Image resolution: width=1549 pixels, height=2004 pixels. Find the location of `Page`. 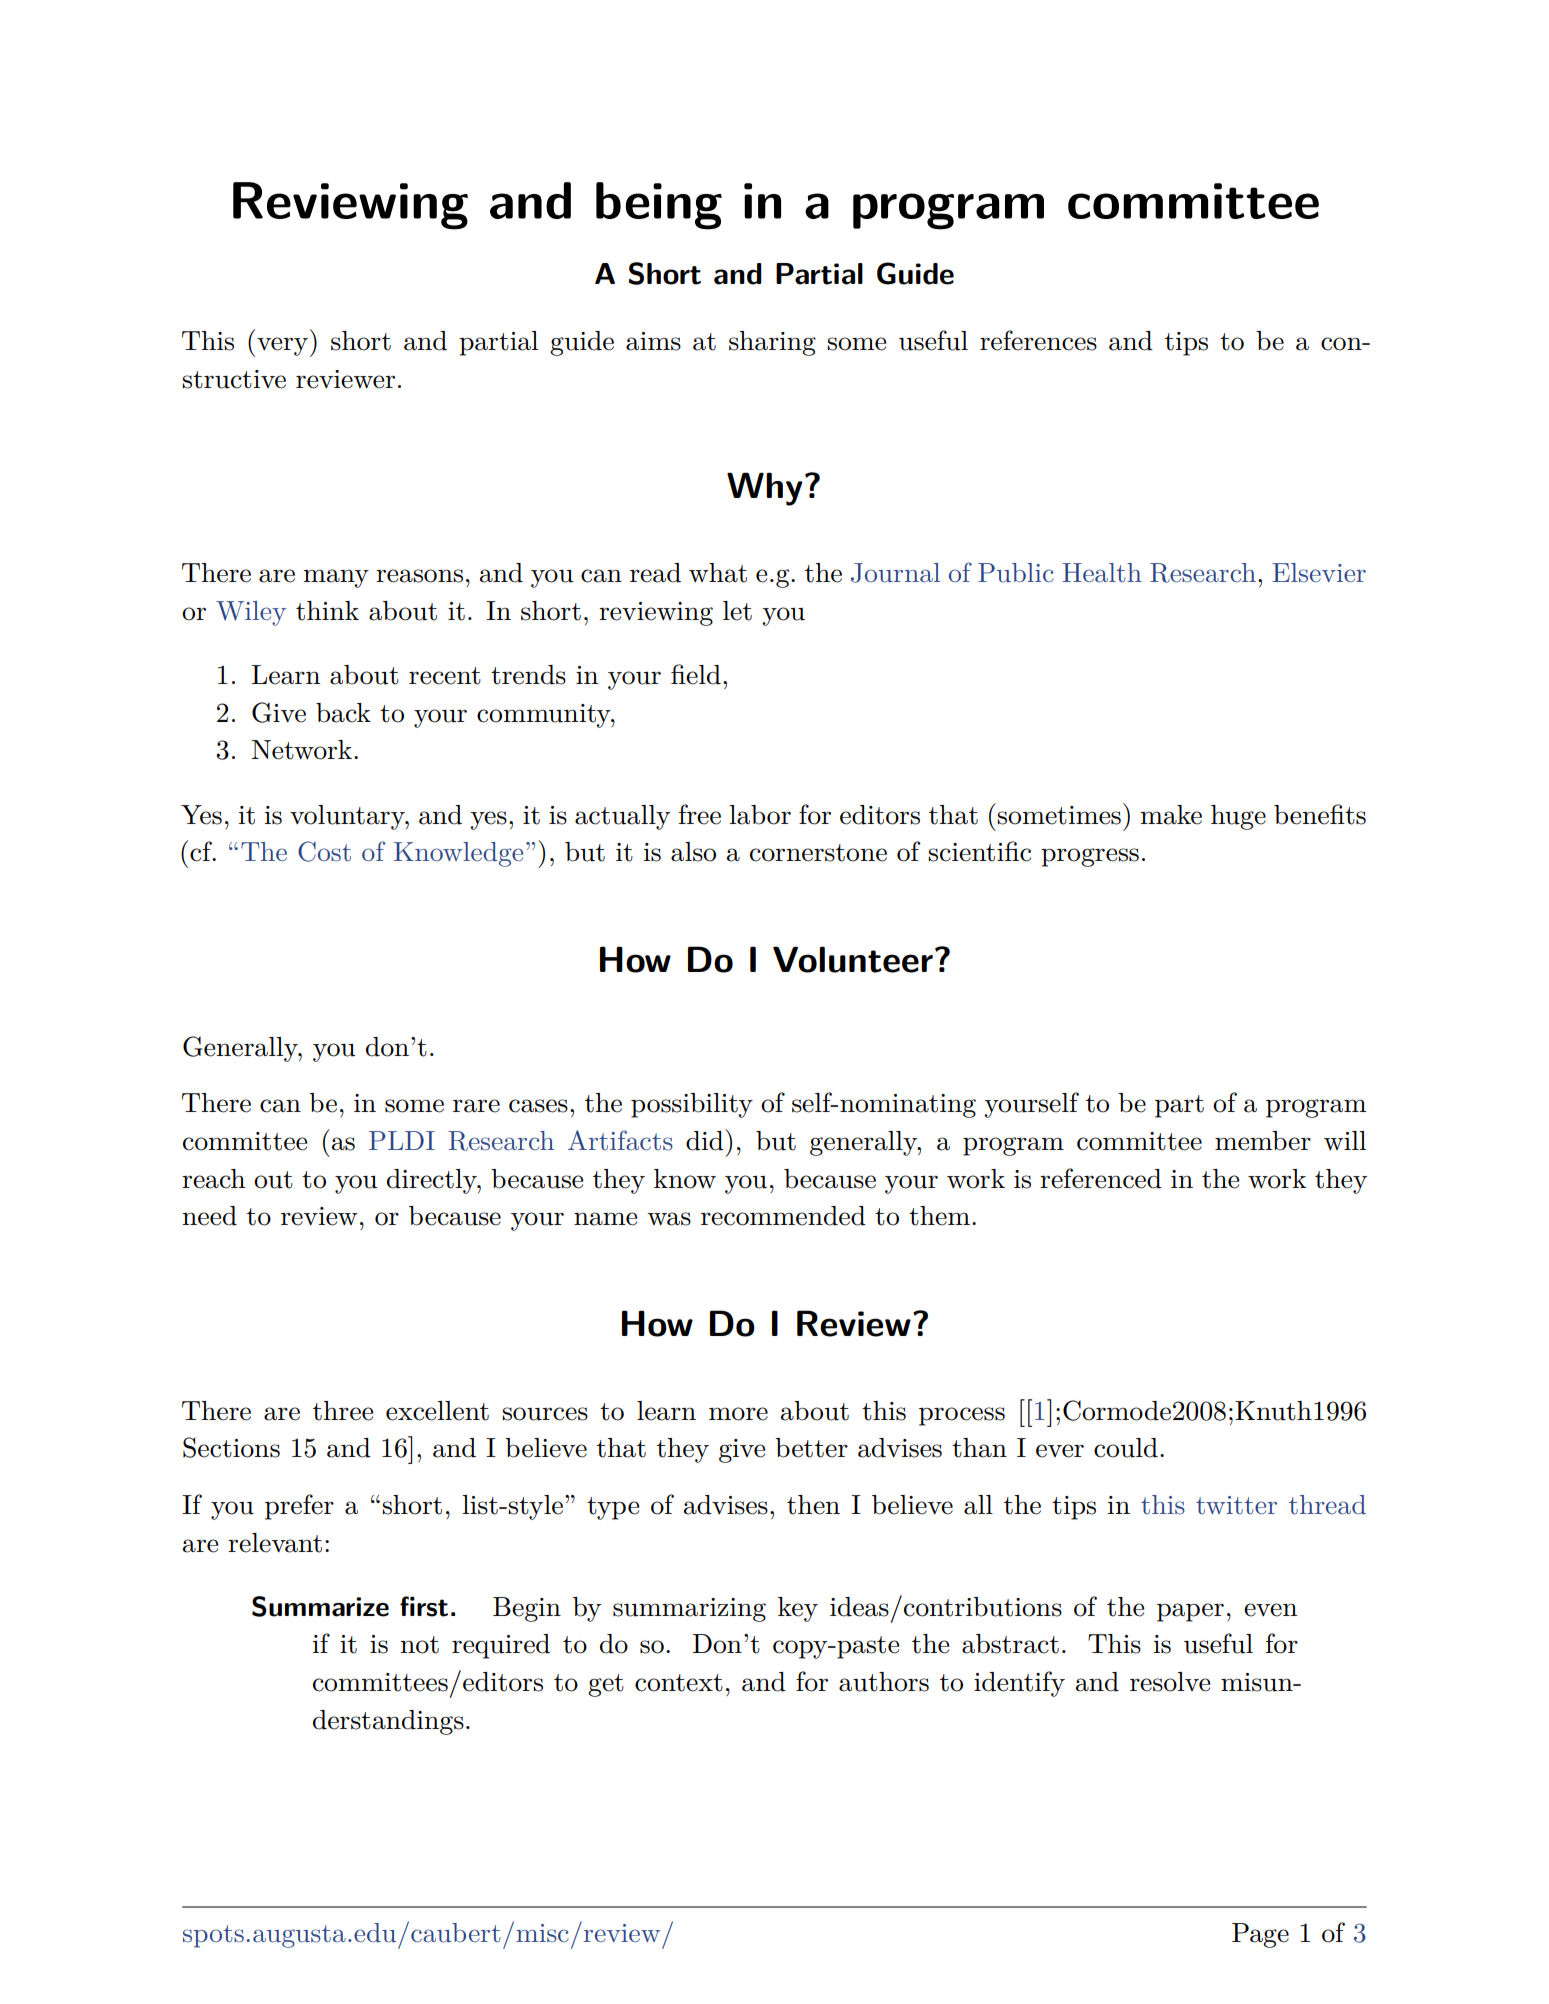

Page is located at coordinates (1260, 1935).
